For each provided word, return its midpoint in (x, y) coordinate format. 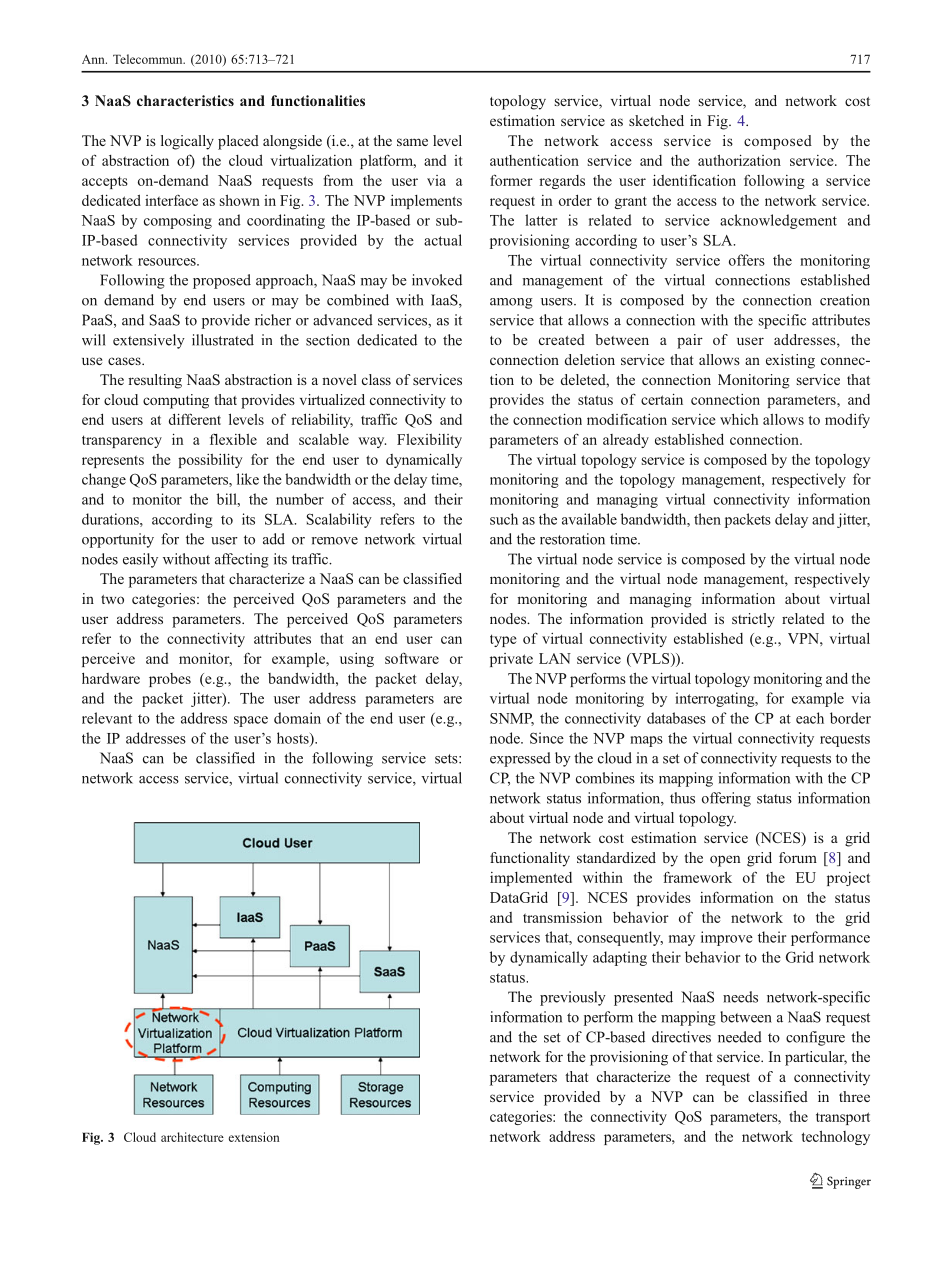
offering (726, 799)
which (739, 419)
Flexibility (429, 441)
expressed (520, 759)
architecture (192, 1137)
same (412, 142)
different (195, 419)
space (251, 721)
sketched (656, 120)
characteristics (185, 100)
